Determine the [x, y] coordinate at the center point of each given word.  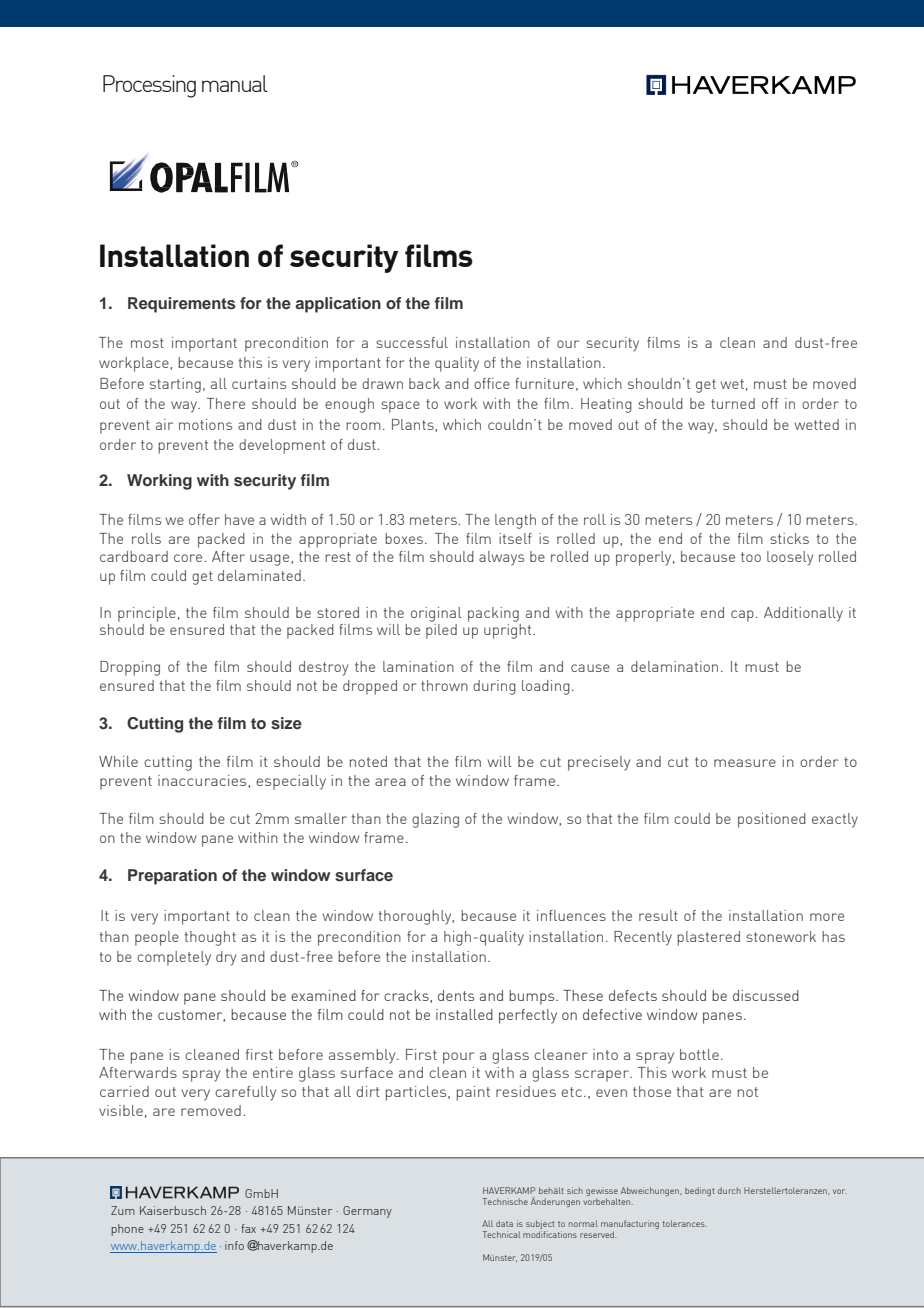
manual [235, 83]
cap [742, 616]
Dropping [130, 668]
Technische [505, 1201]
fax [248, 1228]
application [338, 305]
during [494, 687]
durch [729, 1190]
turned [733, 403]
